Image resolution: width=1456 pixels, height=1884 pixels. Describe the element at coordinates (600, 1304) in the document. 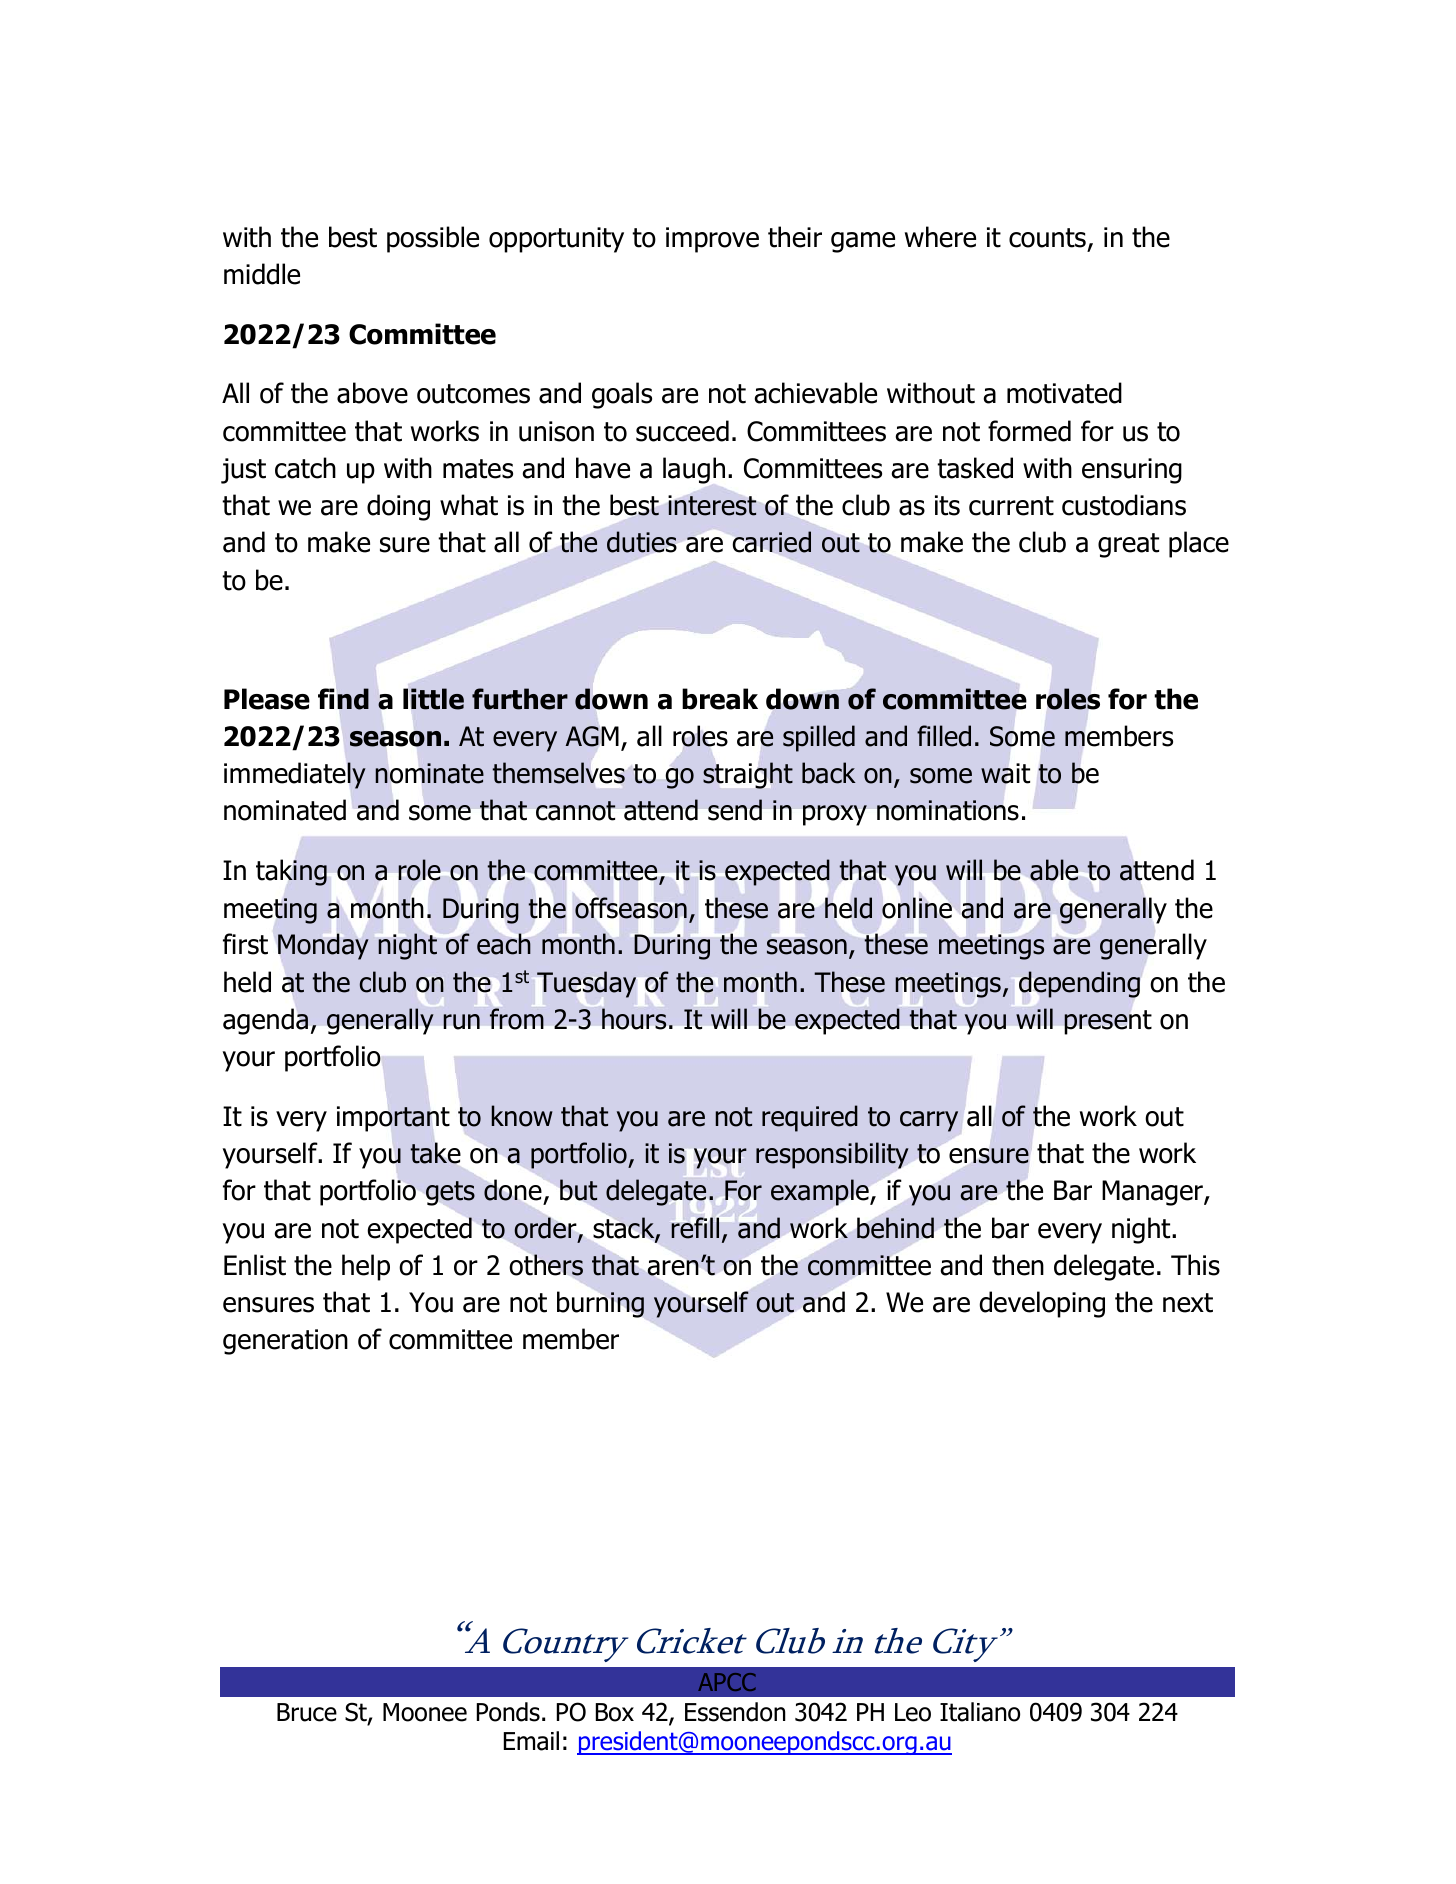

I see `burning` at that location.
